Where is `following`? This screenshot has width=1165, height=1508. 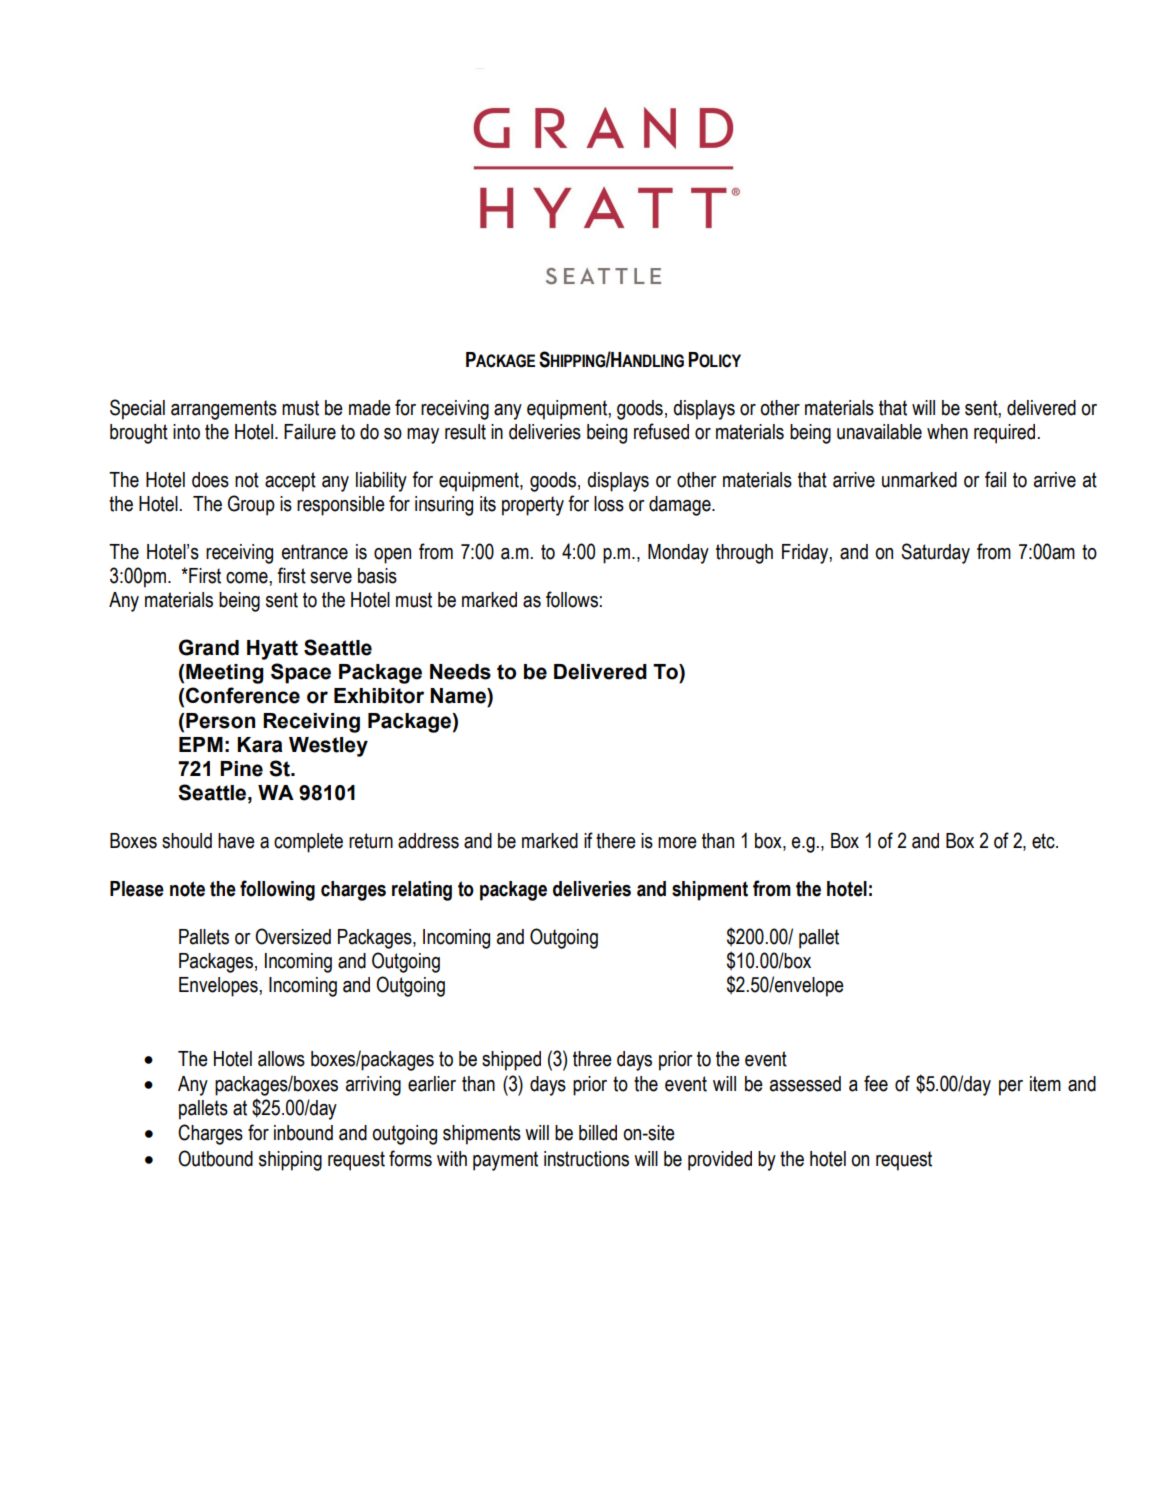
following is located at coordinates (277, 890).
